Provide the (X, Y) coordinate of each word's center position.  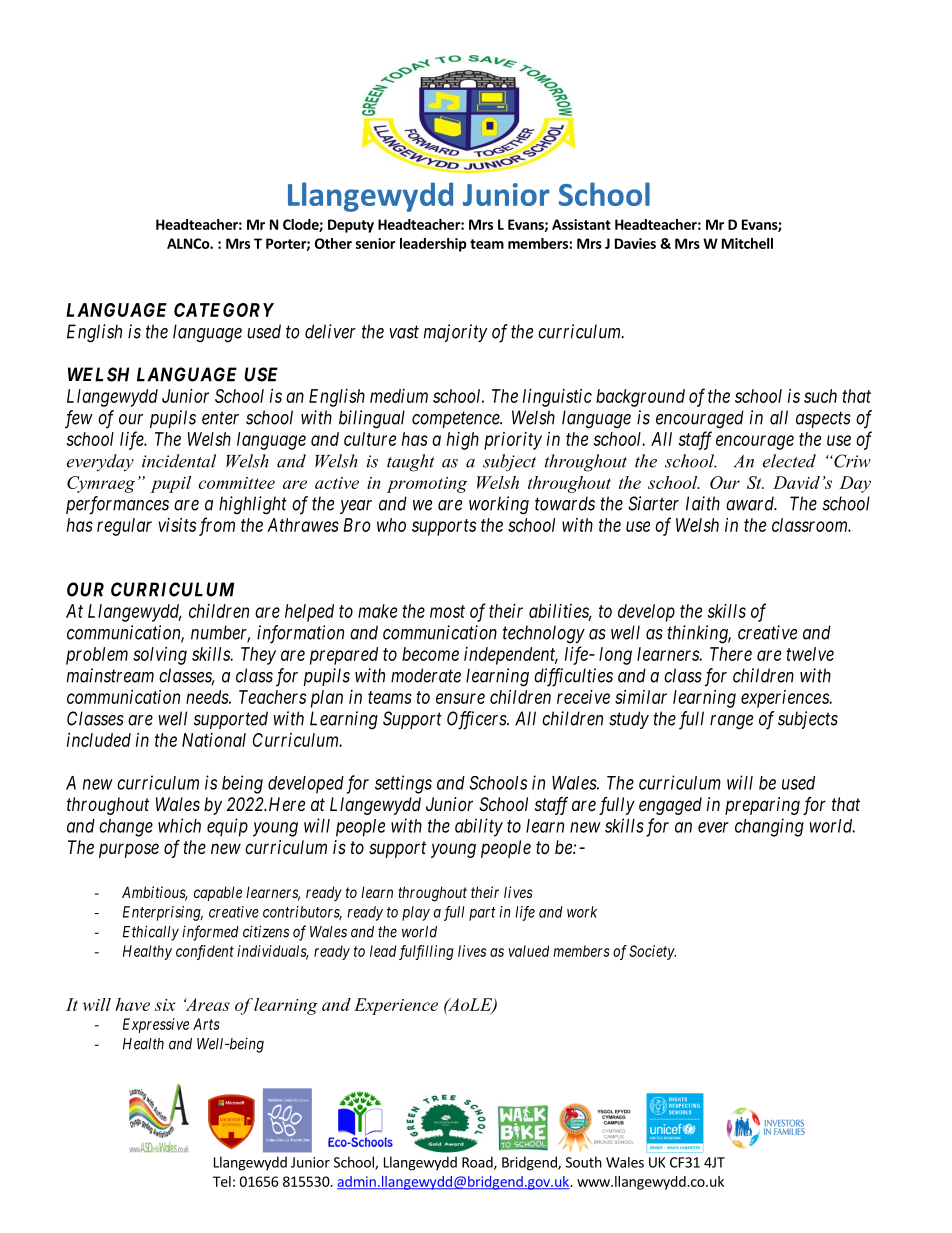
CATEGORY (224, 310)
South (584, 1162)
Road (478, 1163)
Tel (222, 1181)
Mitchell (747, 243)
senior (376, 243)
